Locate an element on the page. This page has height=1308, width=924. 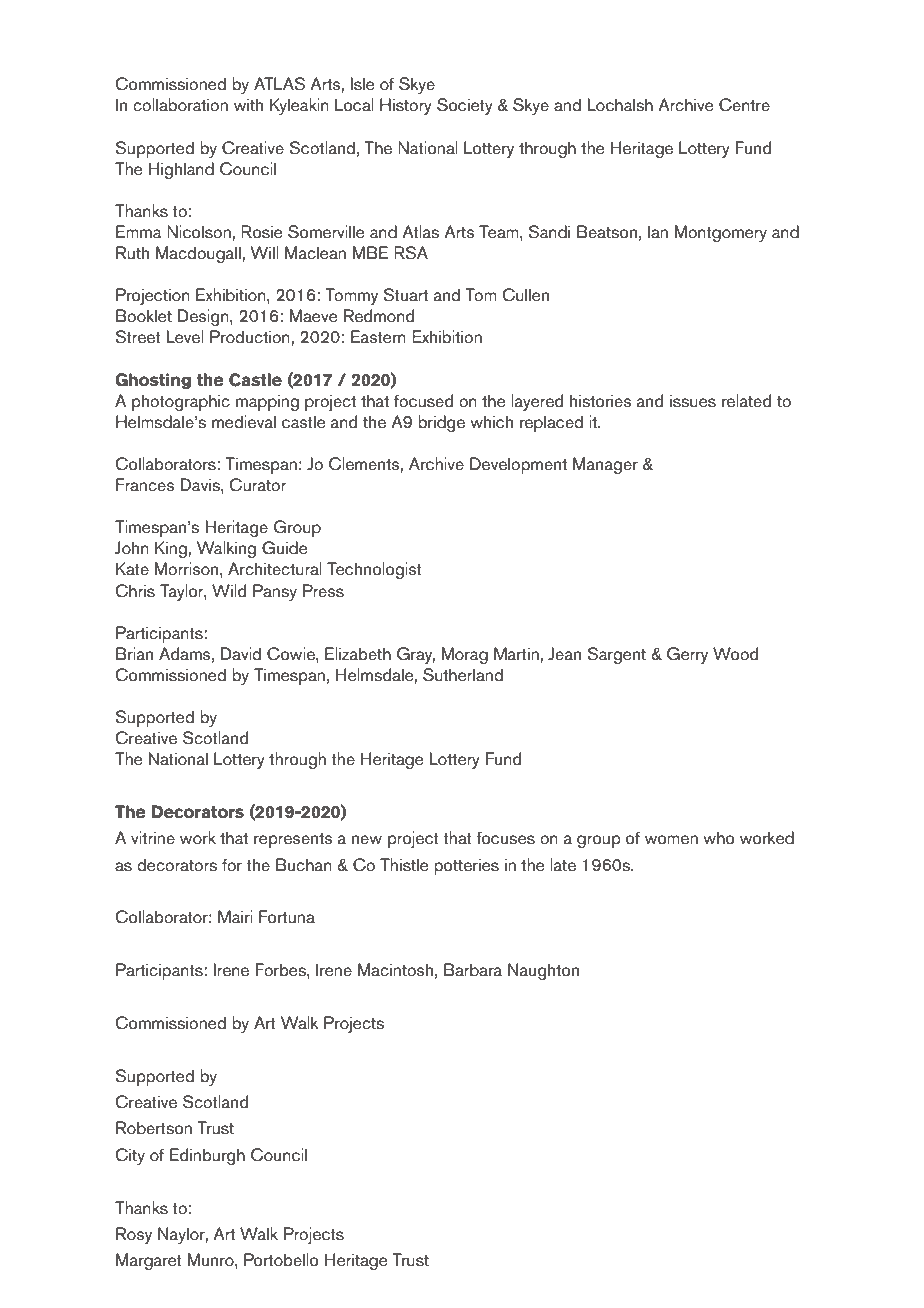
bridge is located at coordinates (441, 423).
